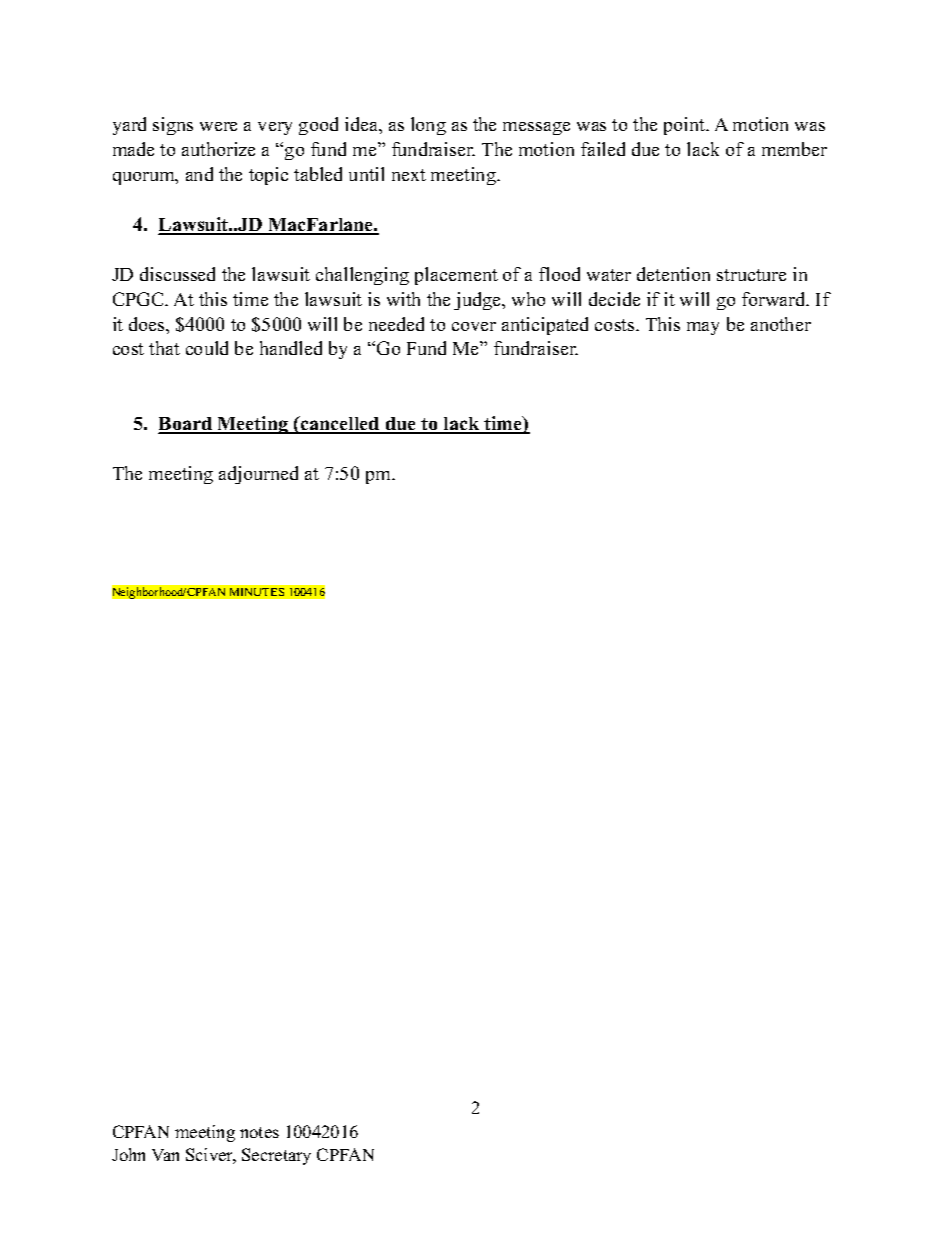 The height and width of the screenshot is (1233, 952). I want to click on Secretary, so click(276, 1156).
